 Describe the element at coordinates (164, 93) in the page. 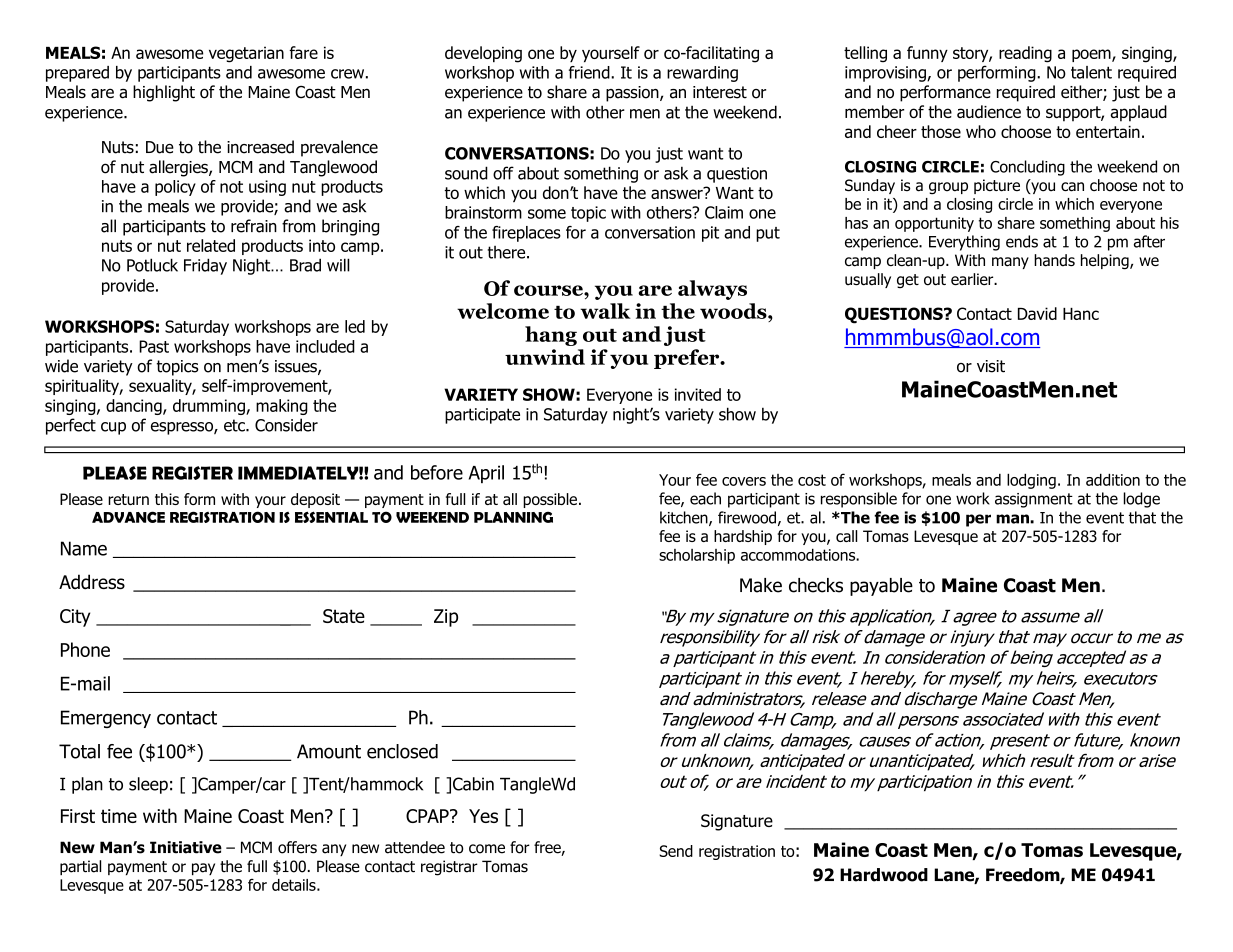

I see `highlight` at that location.
